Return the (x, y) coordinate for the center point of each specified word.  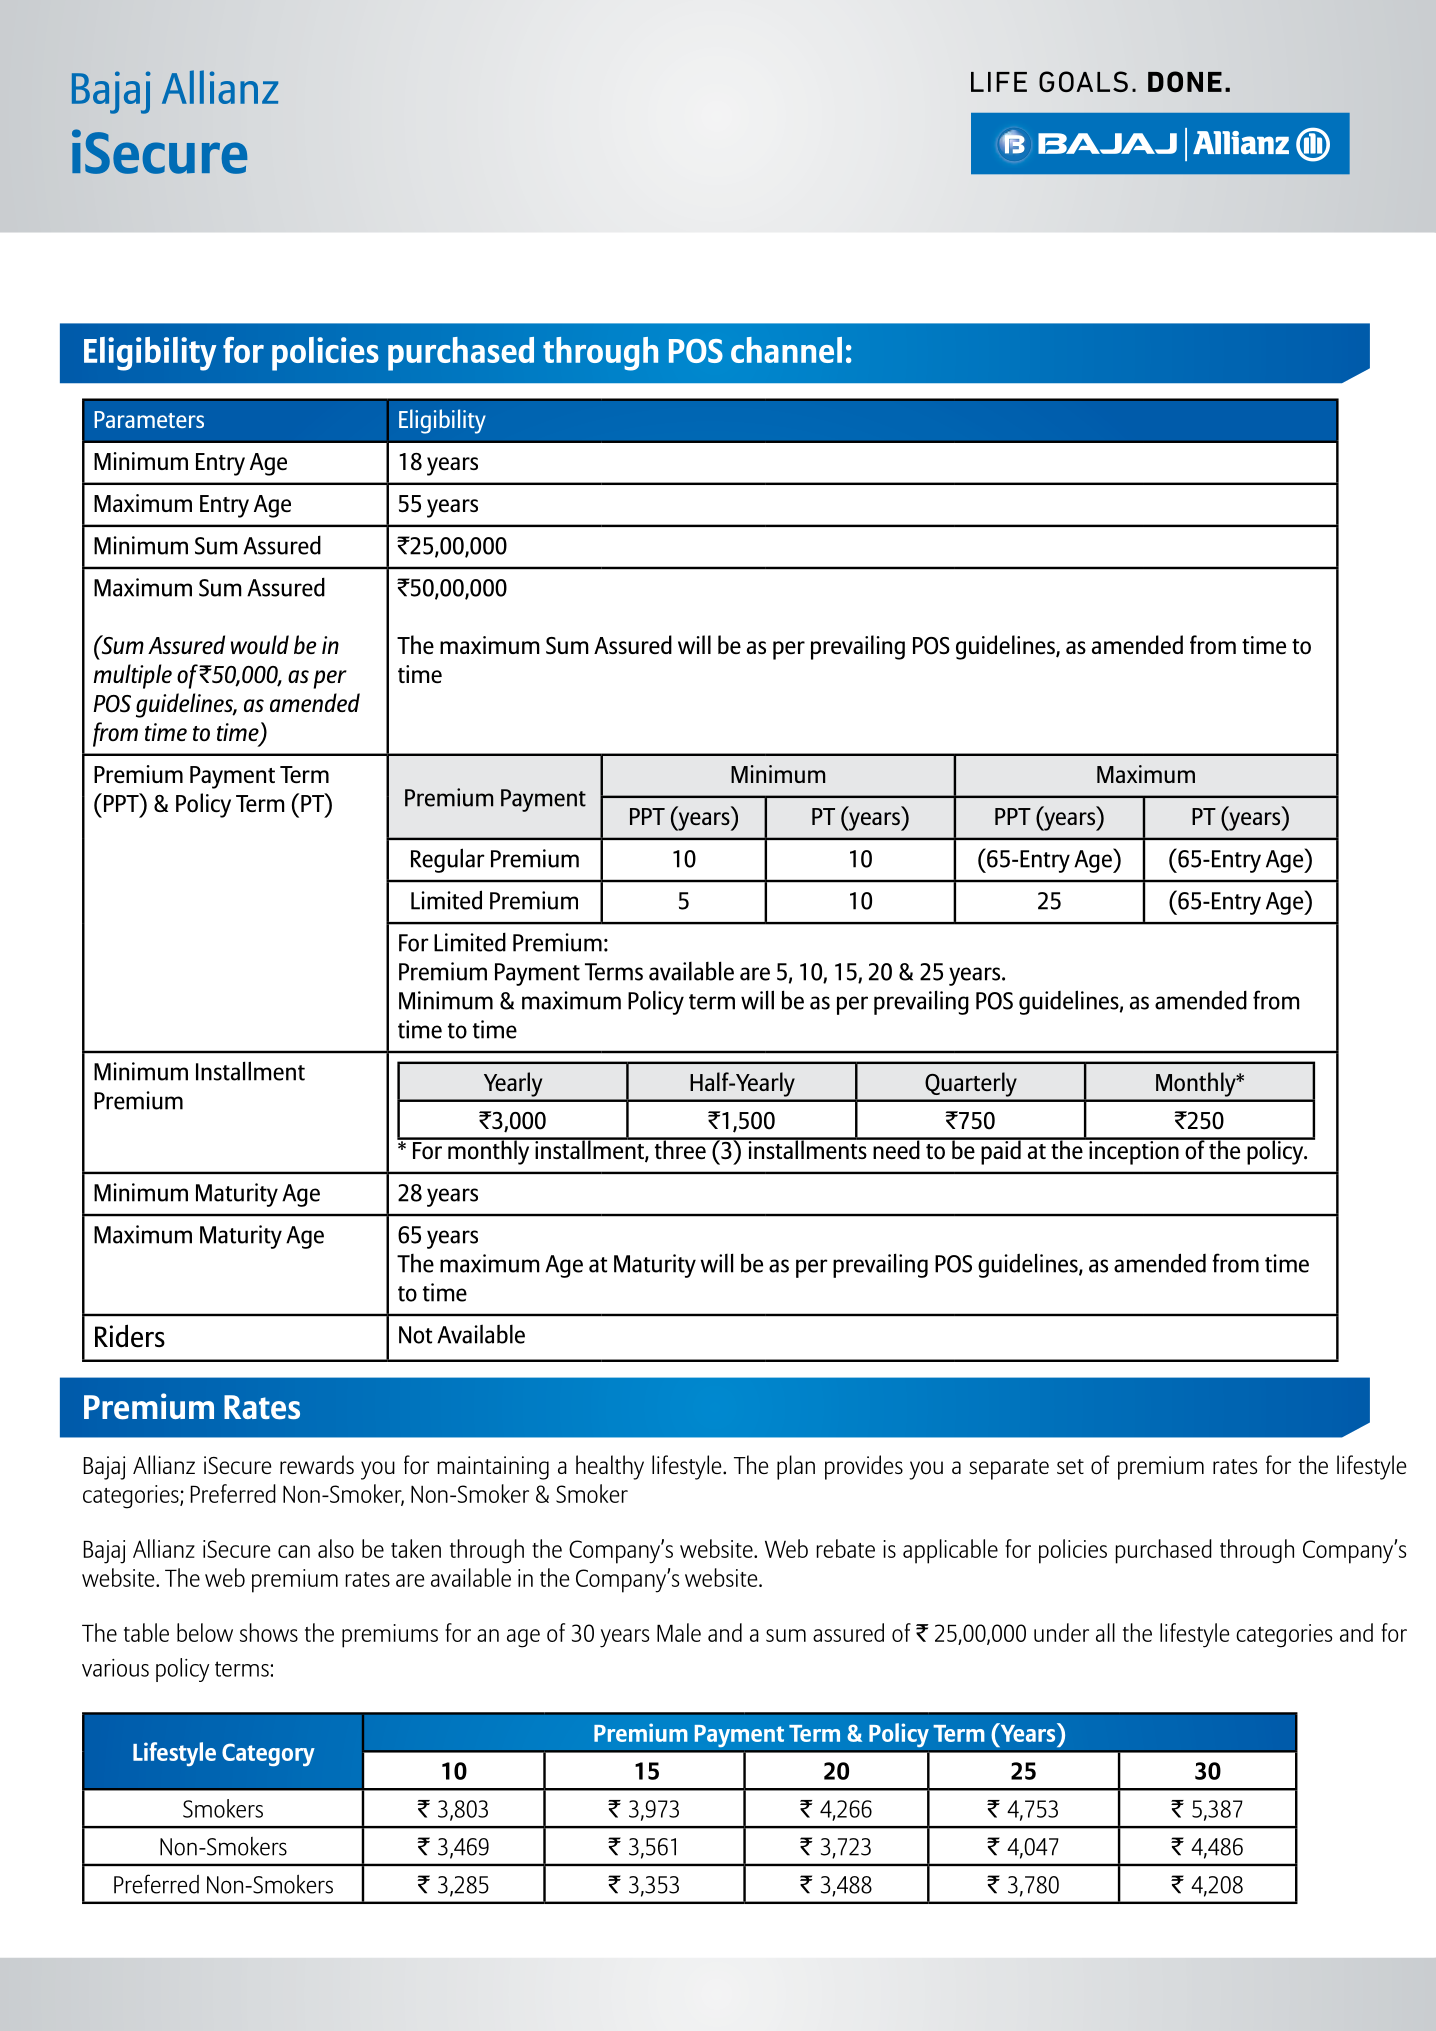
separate (1009, 1469)
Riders (130, 1336)
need (896, 1149)
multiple (132, 676)
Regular (448, 860)
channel (786, 350)
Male (679, 1632)
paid (1001, 1151)
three (680, 1149)
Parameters (149, 419)
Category (268, 1754)
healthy (610, 1467)
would (260, 645)
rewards (317, 1464)
